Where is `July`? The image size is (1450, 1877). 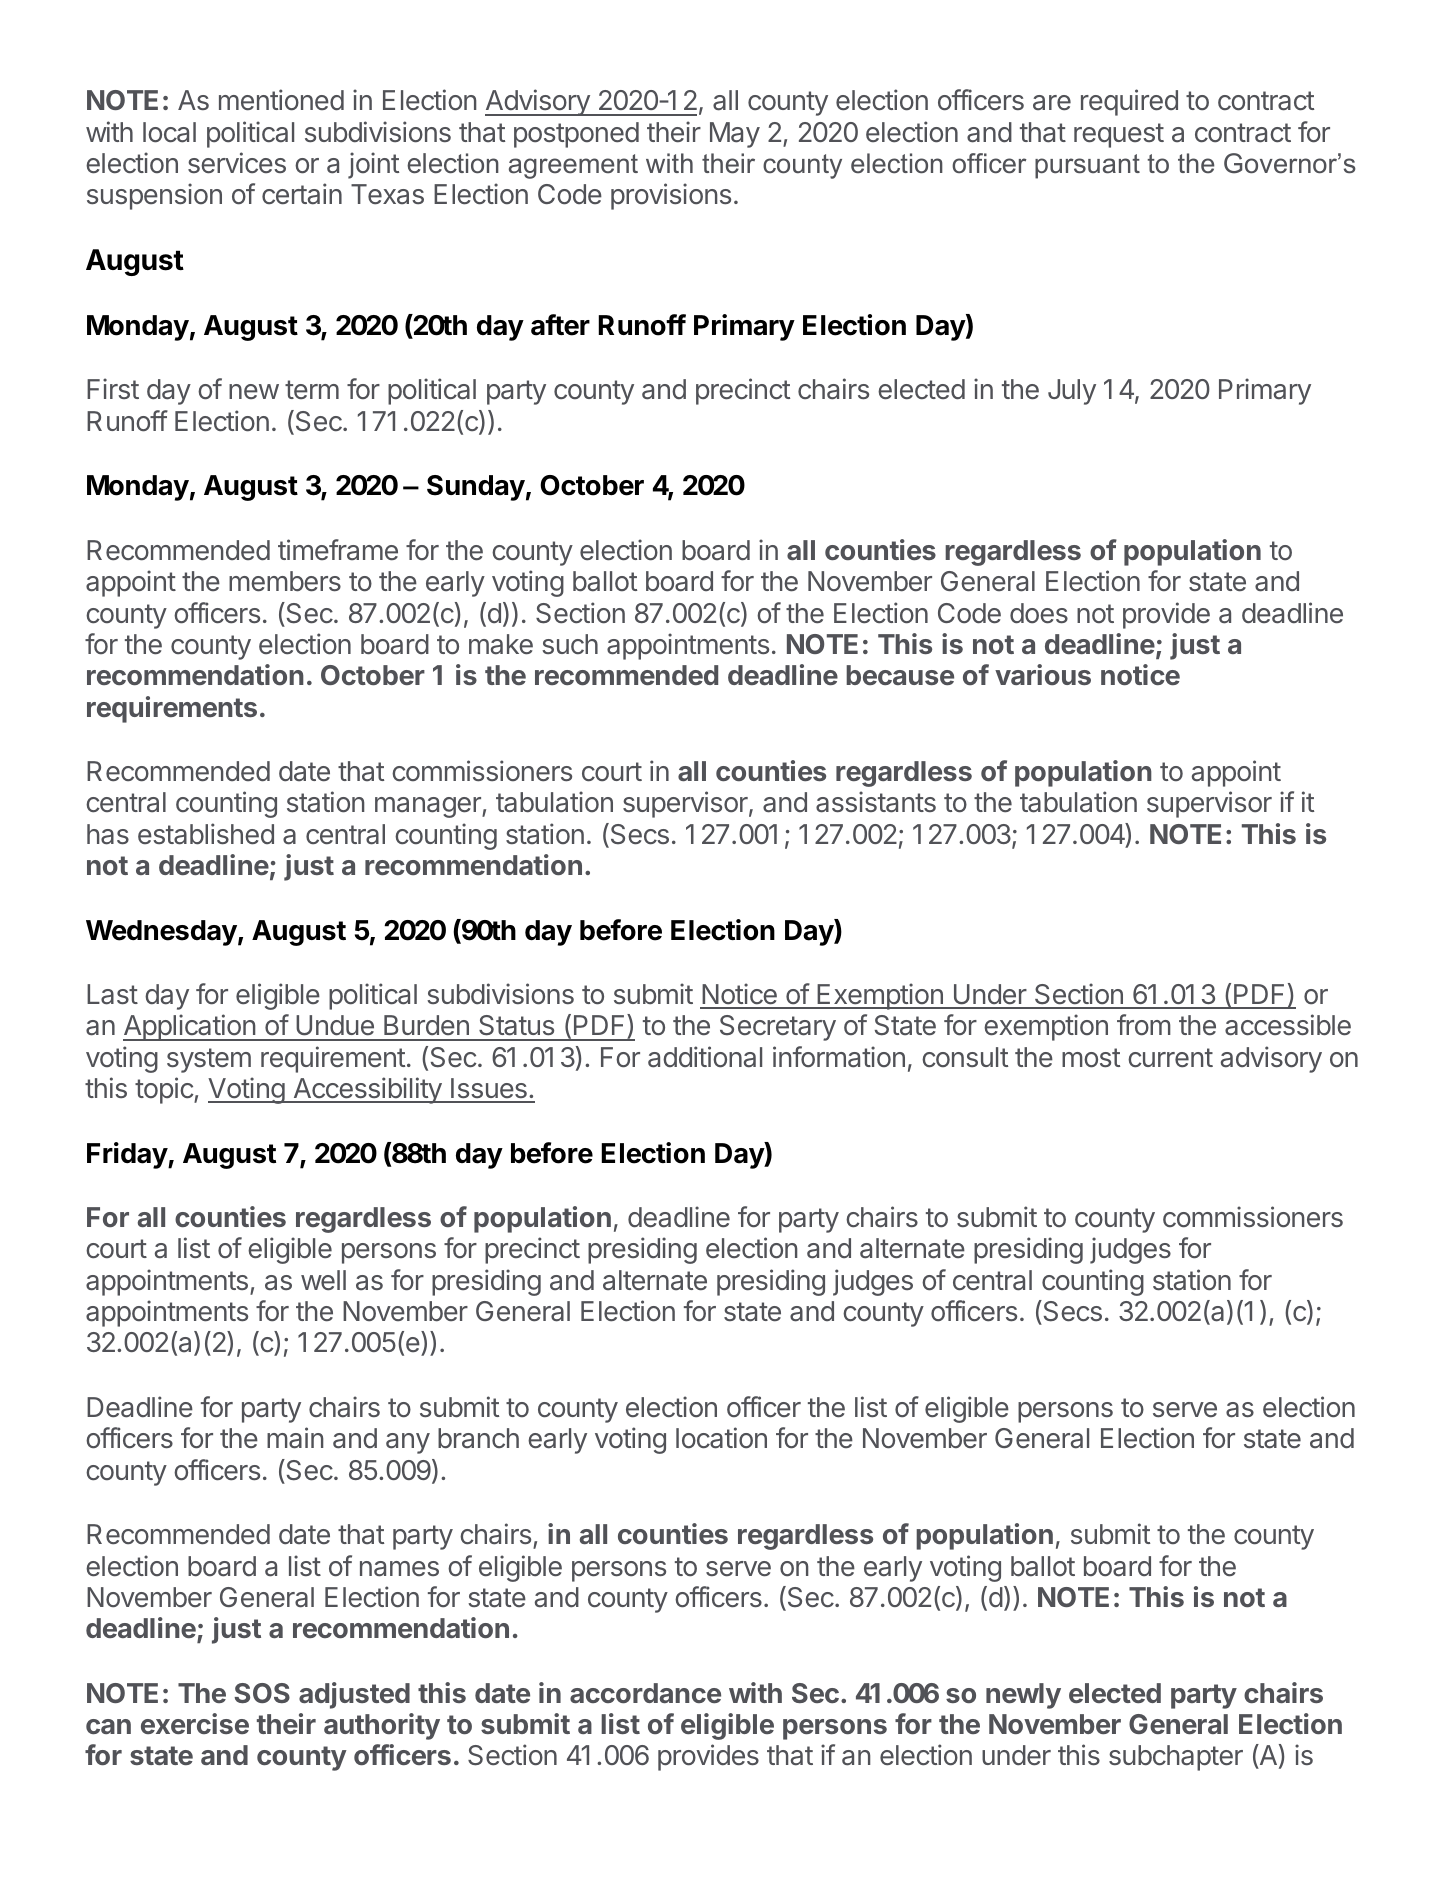 July is located at coordinates (1072, 392).
